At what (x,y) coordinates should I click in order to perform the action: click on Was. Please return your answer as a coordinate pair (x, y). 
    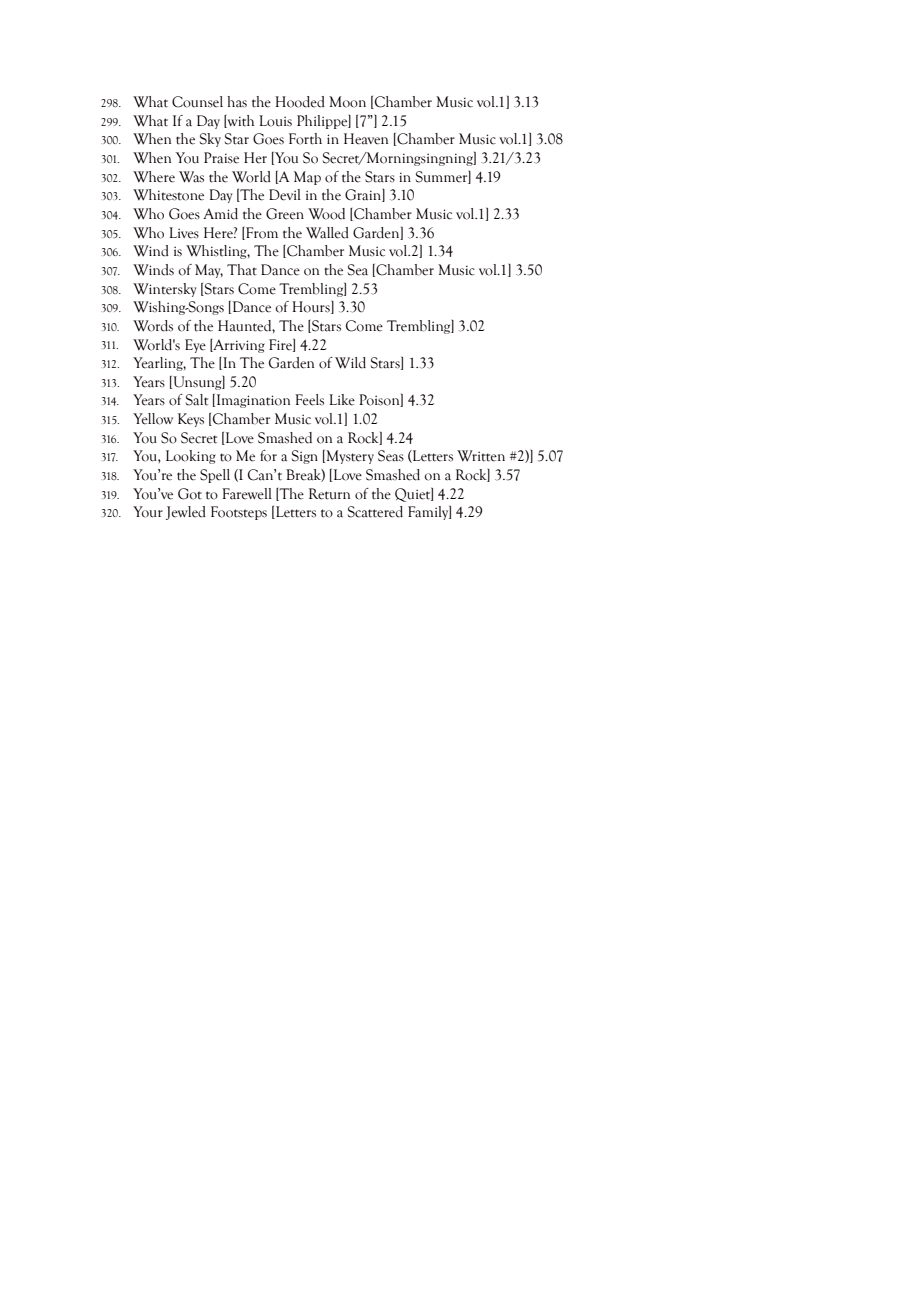
    Looking at the image, I should click on (191, 177).
